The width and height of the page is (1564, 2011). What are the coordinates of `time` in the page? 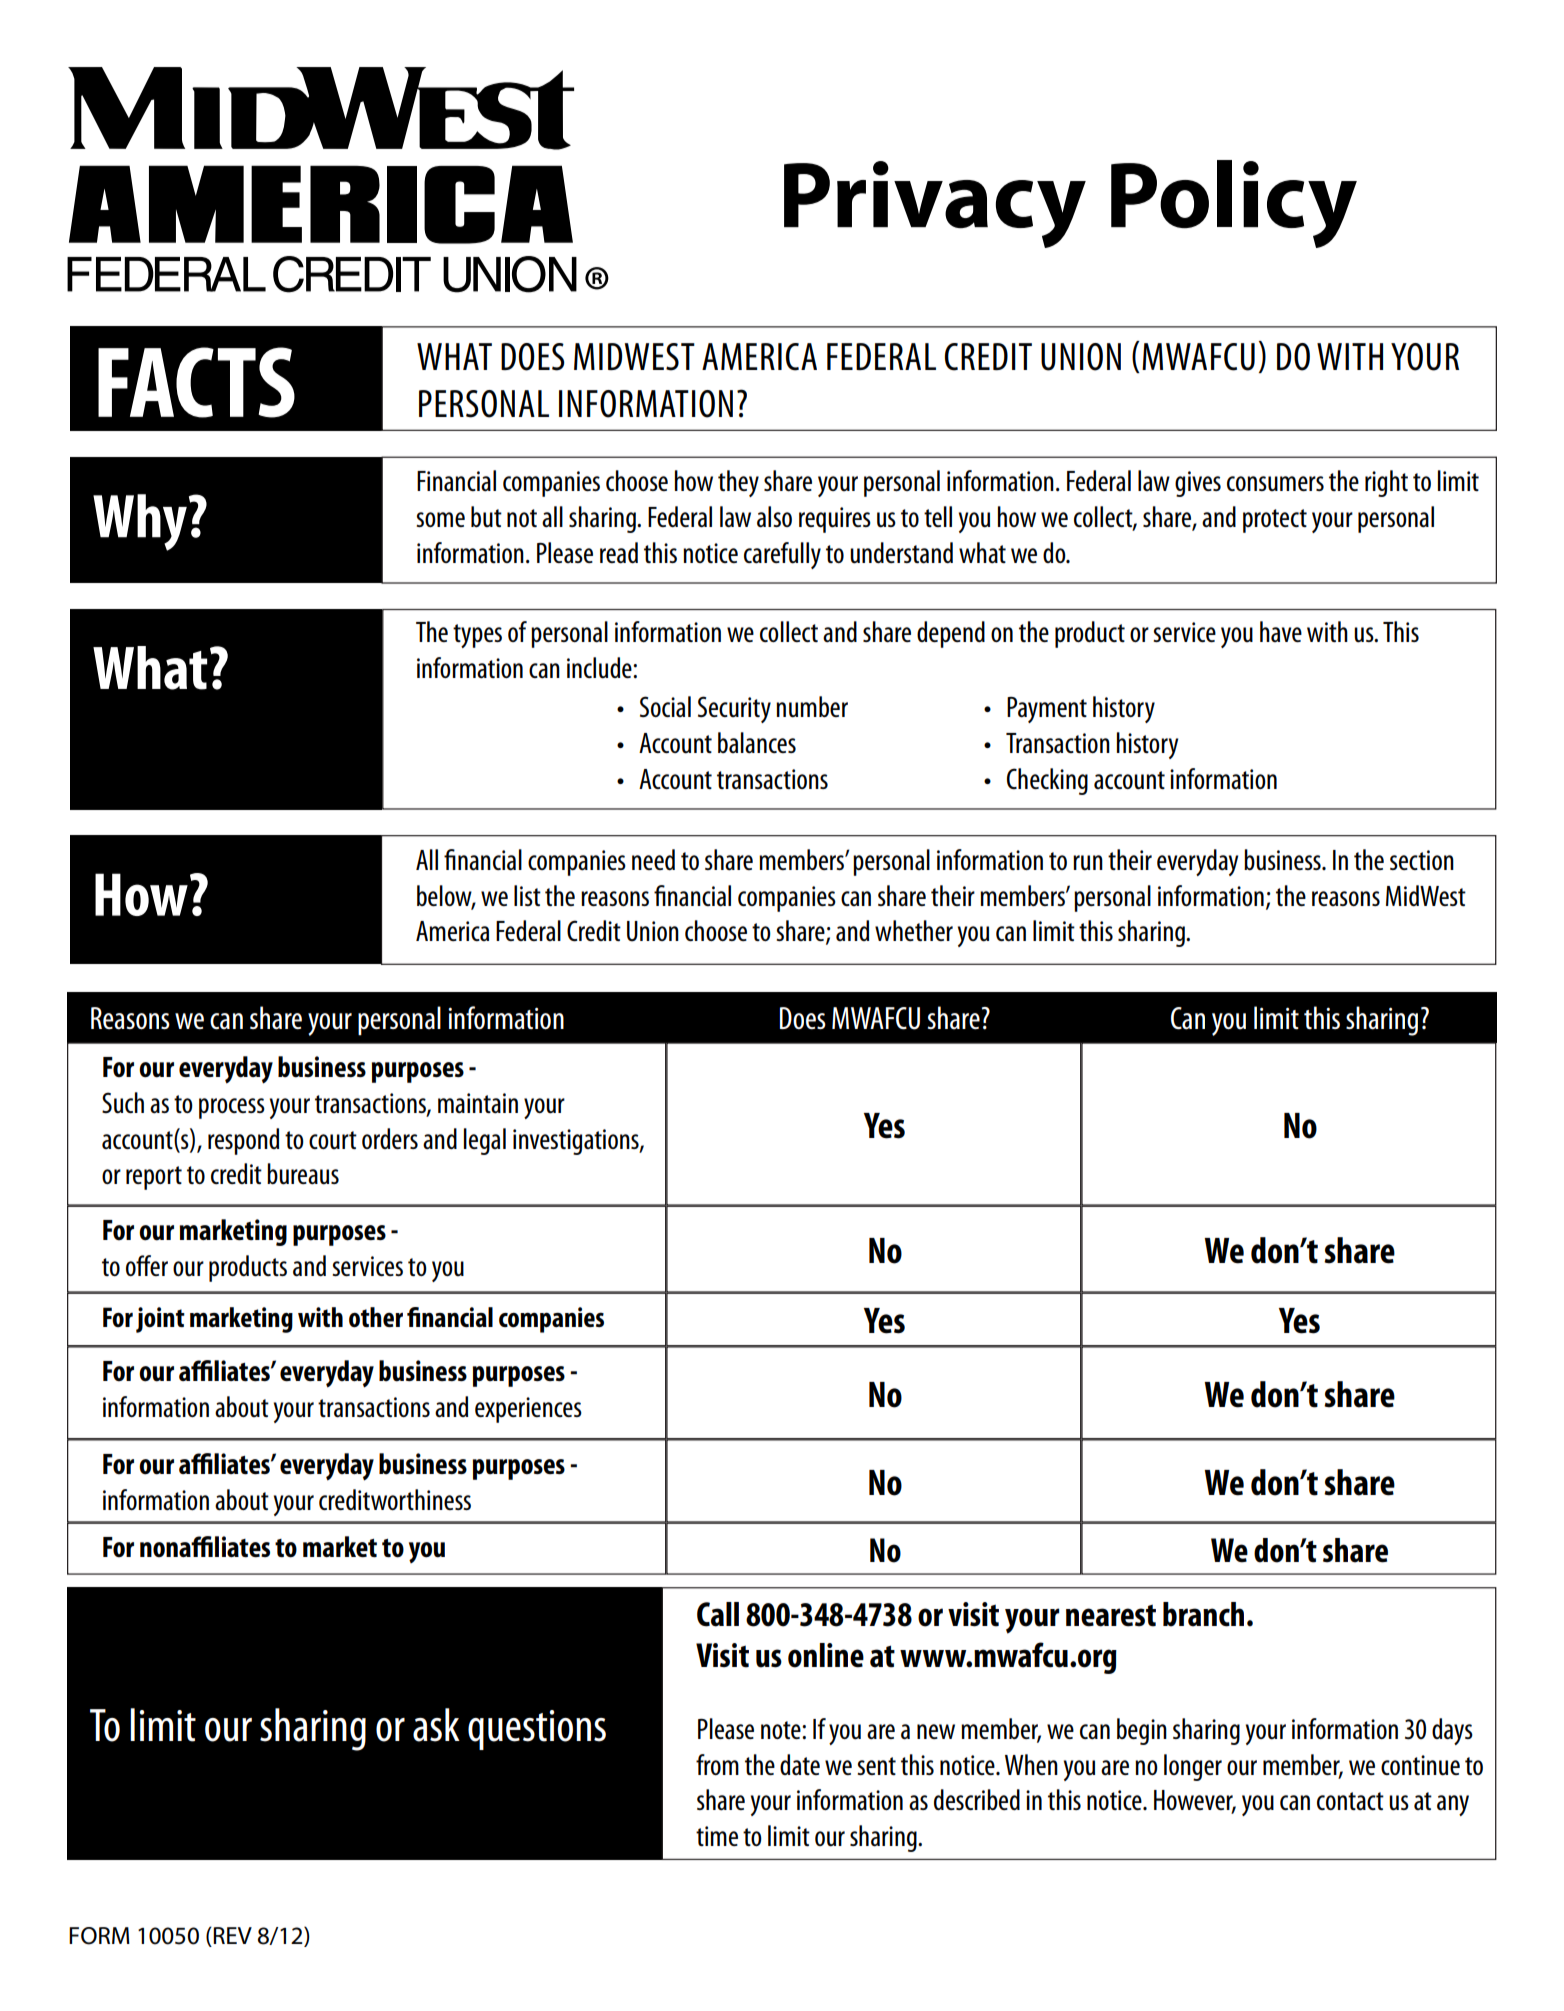 It's located at (717, 1836).
